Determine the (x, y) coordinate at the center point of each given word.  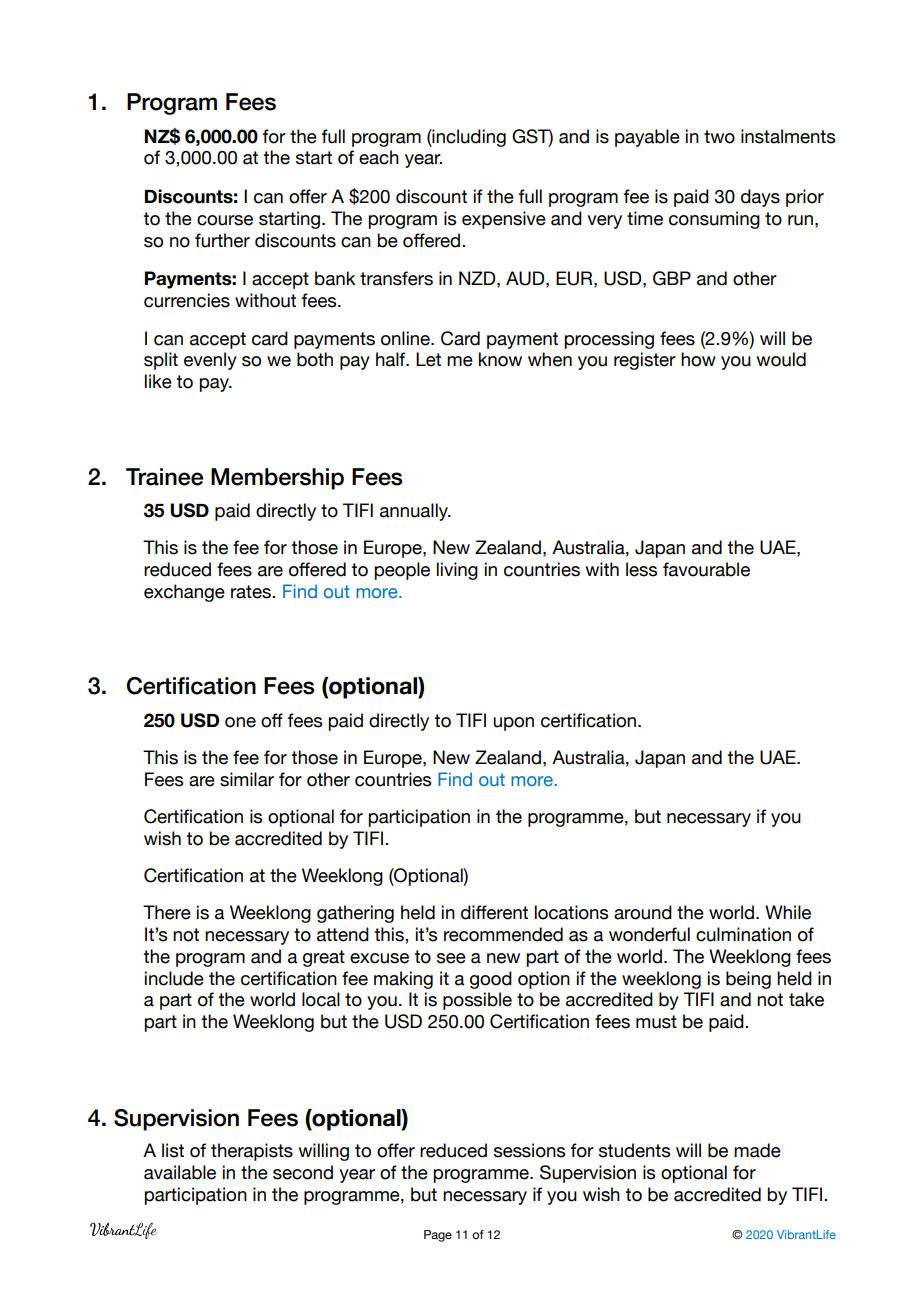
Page (438, 1236)
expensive (504, 220)
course (225, 220)
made (757, 1150)
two (719, 137)
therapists (252, 1152)
